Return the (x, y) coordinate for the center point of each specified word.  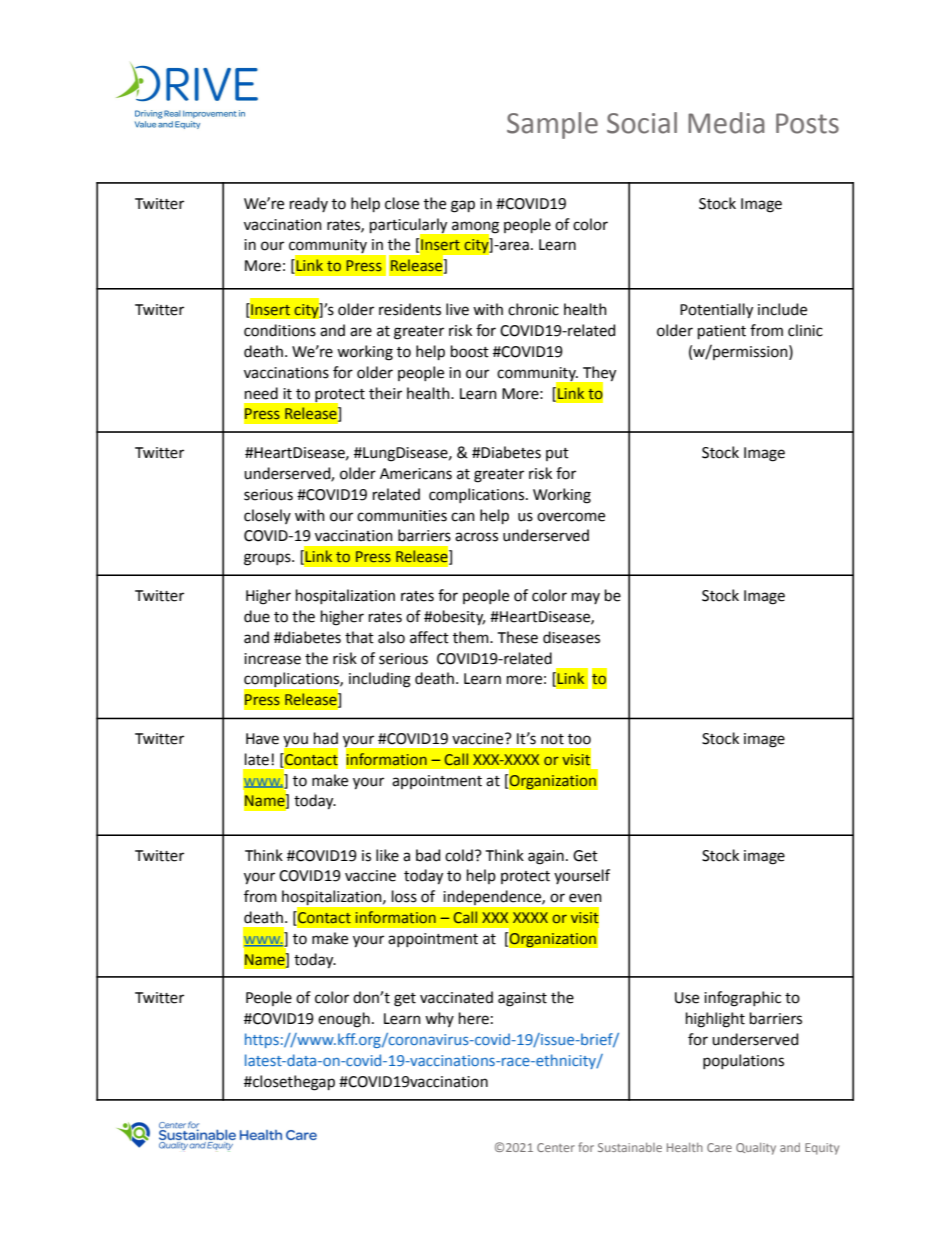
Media (726, 123)
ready (309, 204)
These (518, 637)
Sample (552, 125)
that (359, 637)
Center (556, 1147)
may (586, 598)
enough (344, 1020)
